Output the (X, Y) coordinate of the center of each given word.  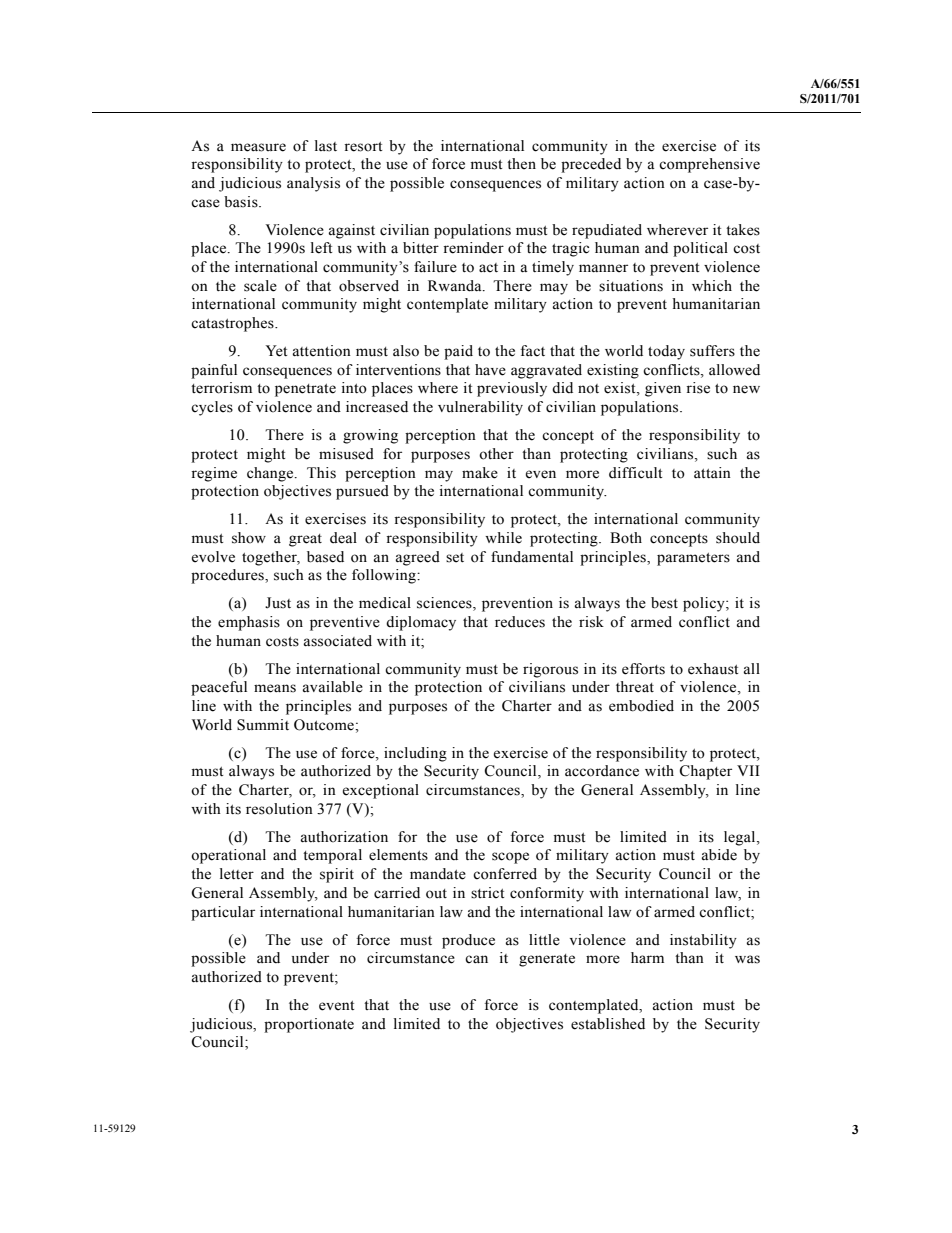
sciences (445, 604)
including (415, 754)
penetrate (305, 390)
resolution (279, 809)
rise (698, 388)
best (664, 603)
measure (258, 147)
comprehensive (709, 165)
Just (278, 603)
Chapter (706, 772)
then (521, 164)
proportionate (309, 1025)
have (490, 370)
